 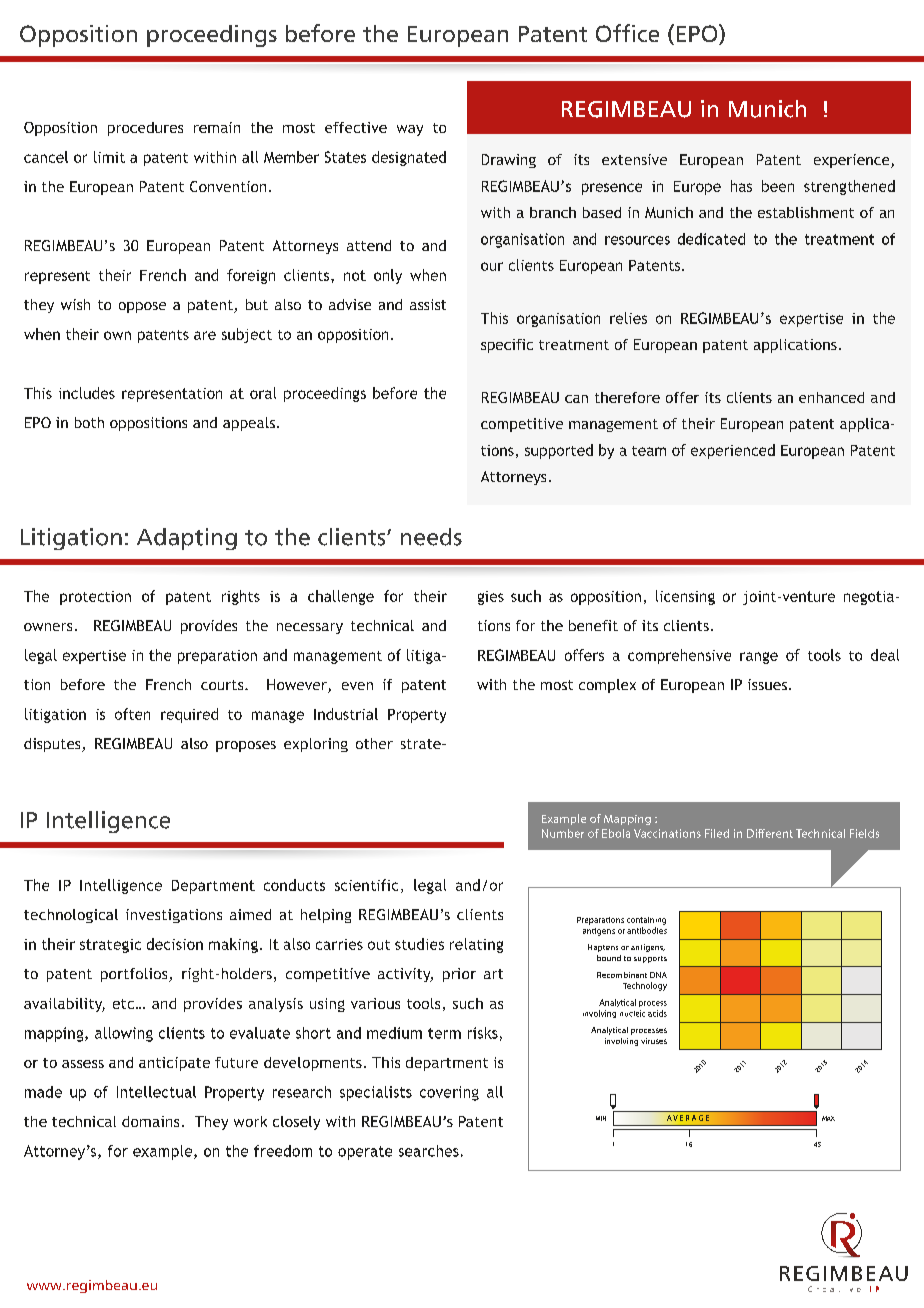 What do you see at coordinates (150, 1121) in the screenshot?
I see `domains` at bounding box center [150, 1121].
